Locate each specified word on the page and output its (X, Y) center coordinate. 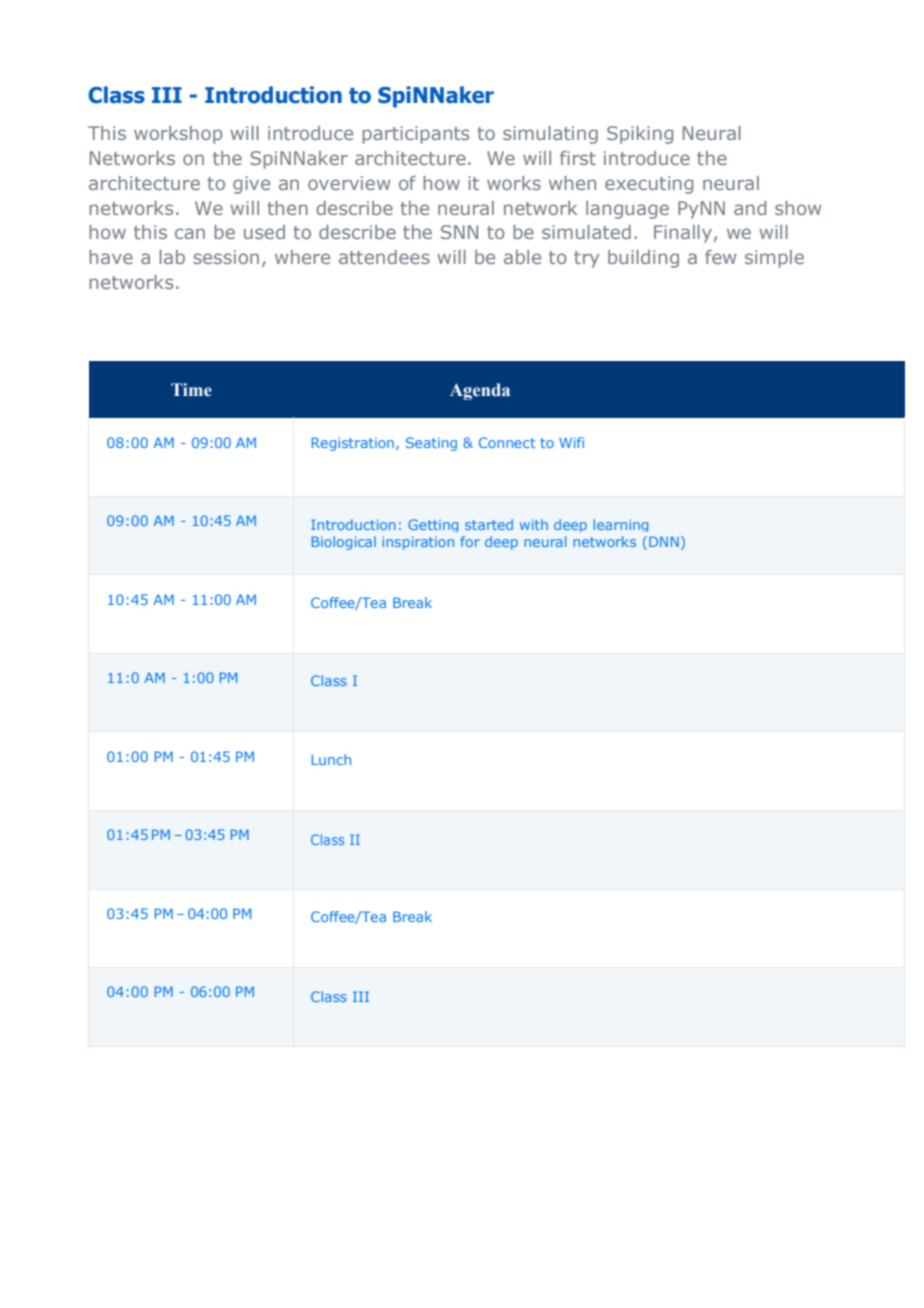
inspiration (418, 543)
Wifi (571, 442)
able (522, 257)
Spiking (640, 135)
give (251, 185)
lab (172, 257)
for (470, 541)
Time (191, 390)
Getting (433, 525)
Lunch (331, 759)
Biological (344, 543)
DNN (664, 541)
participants (416, 135)
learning (620, 525)
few (720, 257)
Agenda (480, 391)
